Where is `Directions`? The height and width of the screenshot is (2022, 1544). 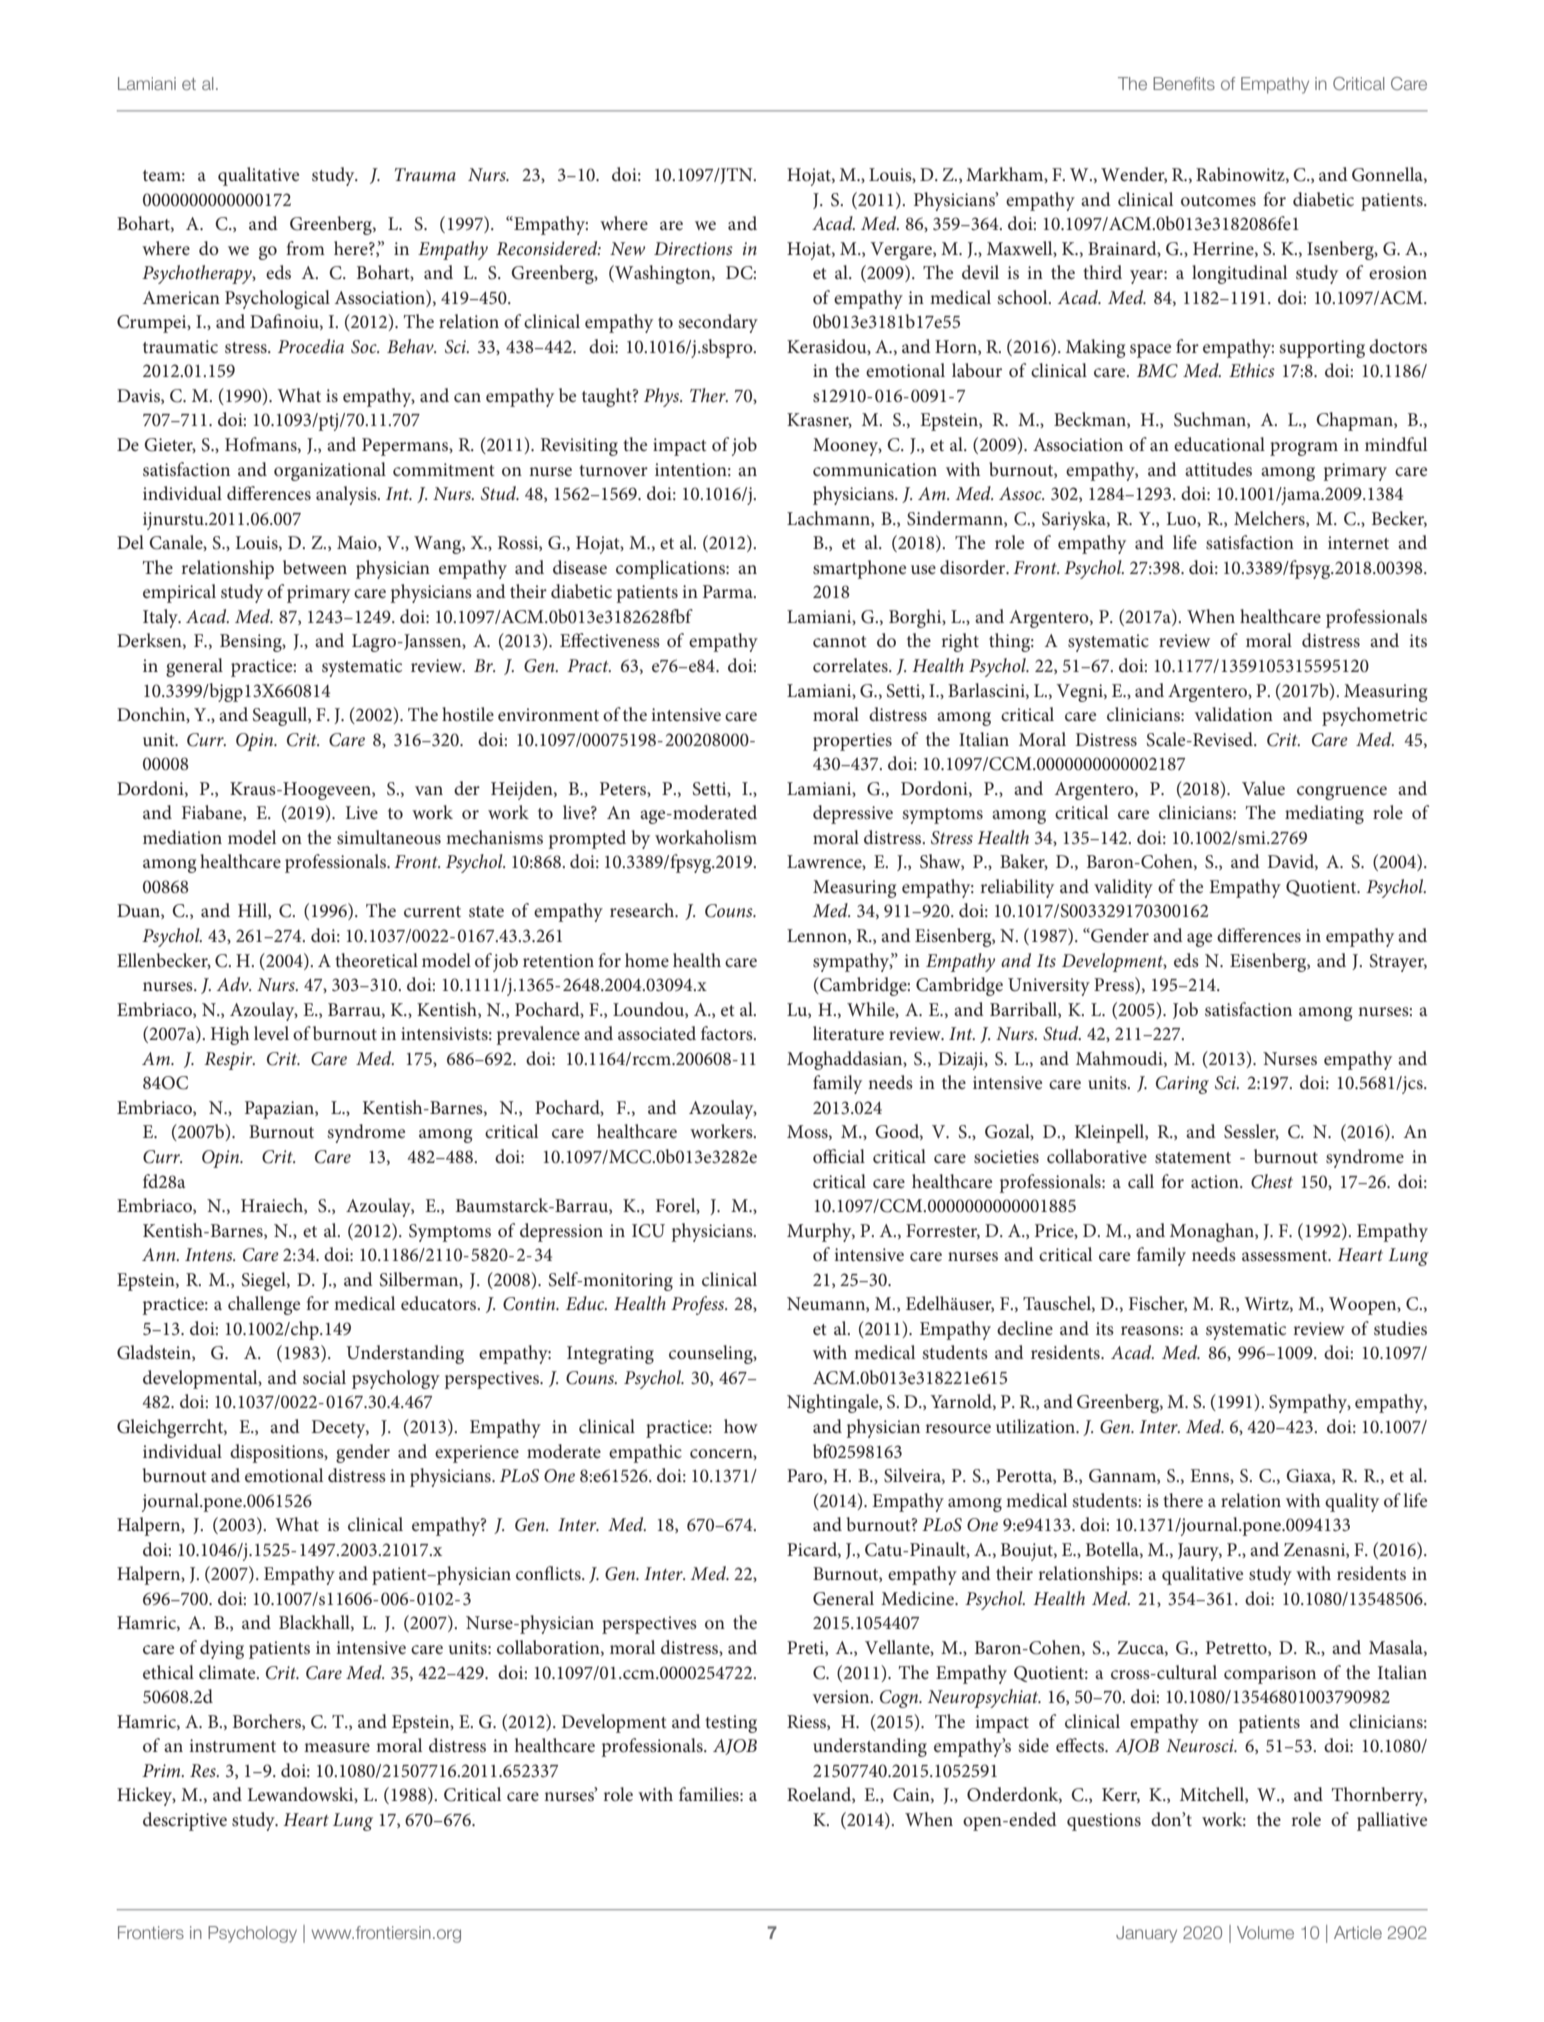
Directions is located at coordinates (693, 249).
